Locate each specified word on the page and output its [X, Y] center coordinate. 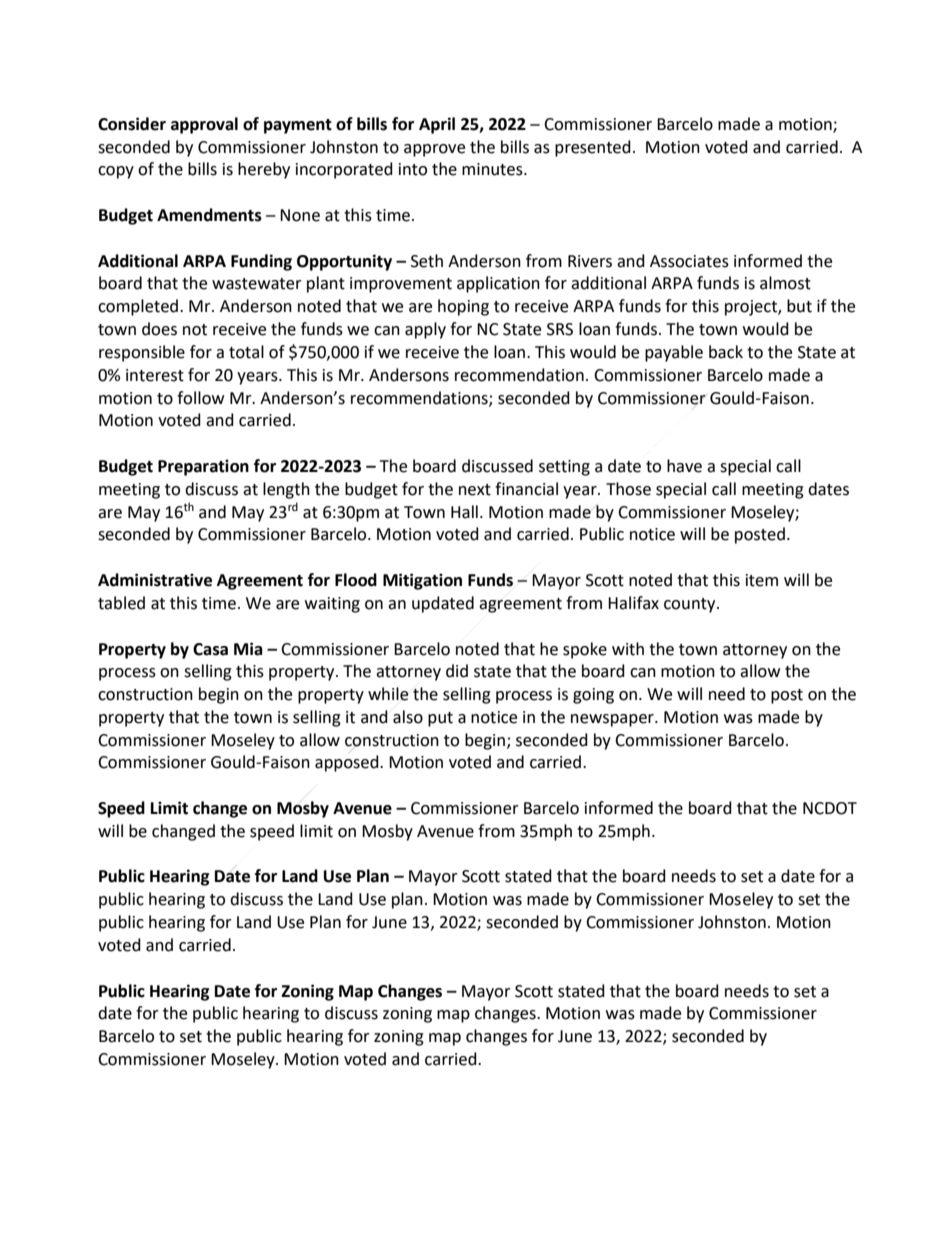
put [440, 719]
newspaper [613, 720]
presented [593, 148]
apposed [348, 763]
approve [434, 150]
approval [204, 125]
